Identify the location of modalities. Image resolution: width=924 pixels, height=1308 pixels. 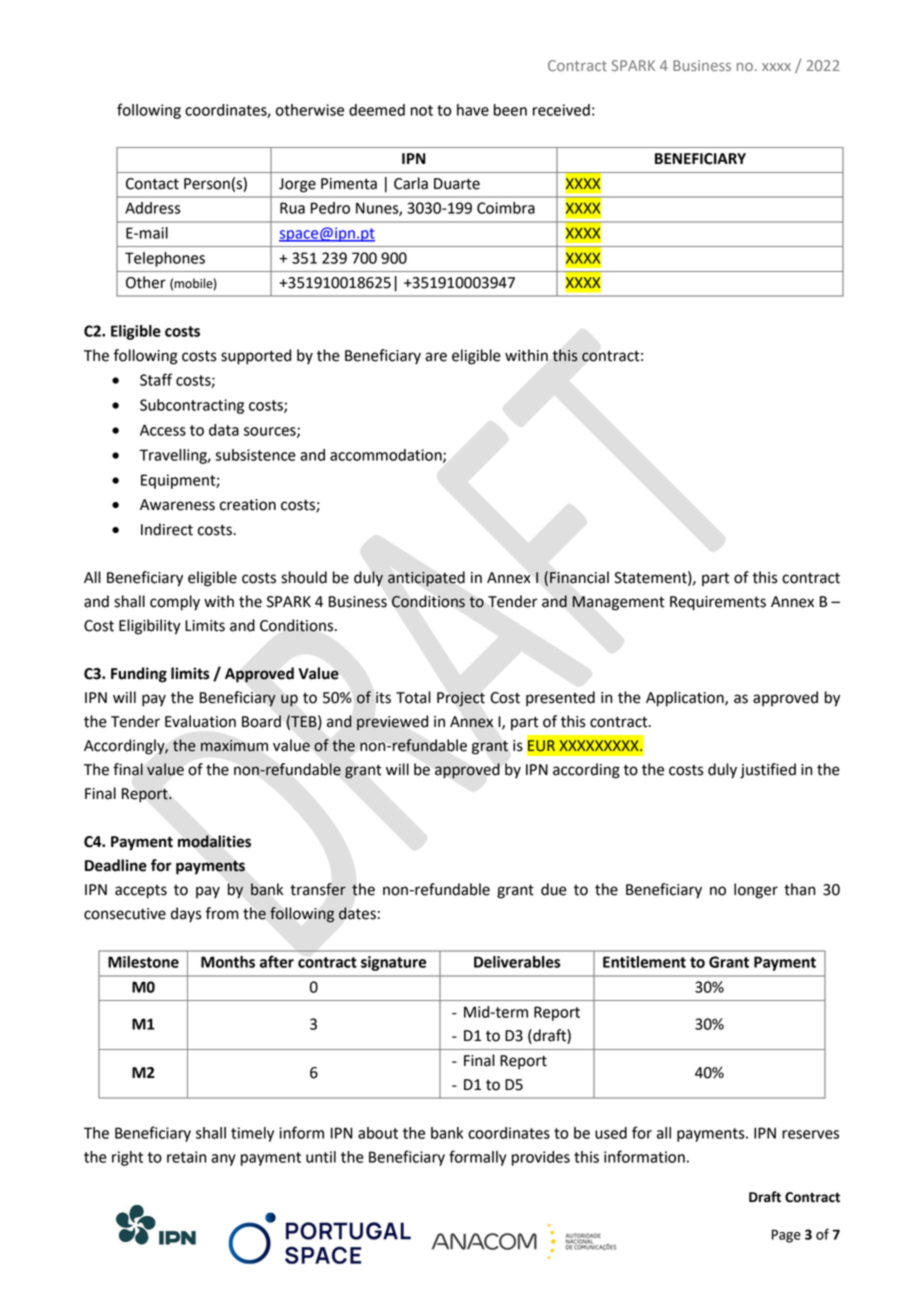
(214, 841).
